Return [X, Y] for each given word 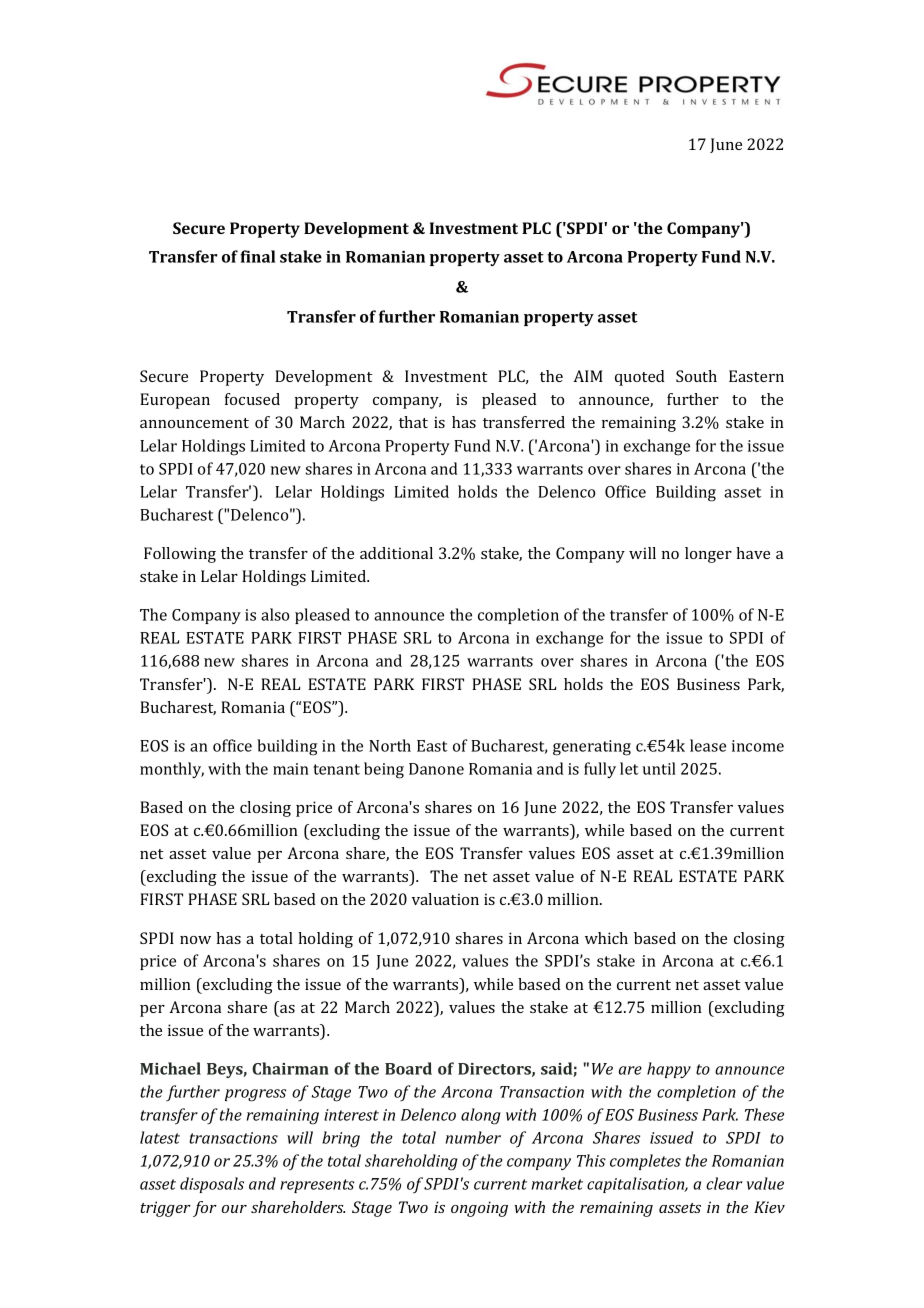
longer [708, 555]
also [275, 614]
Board [408, 1068]
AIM [588, 376]
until [659, 768]
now [195, 940]
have [753, 553]
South [696, 376]
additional [396, 553]
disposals [212, 1185]
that [413, 422]
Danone [436, 769]
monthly [172, 770]
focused [252, 399]
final [258, 256]
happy [669, 1070]
